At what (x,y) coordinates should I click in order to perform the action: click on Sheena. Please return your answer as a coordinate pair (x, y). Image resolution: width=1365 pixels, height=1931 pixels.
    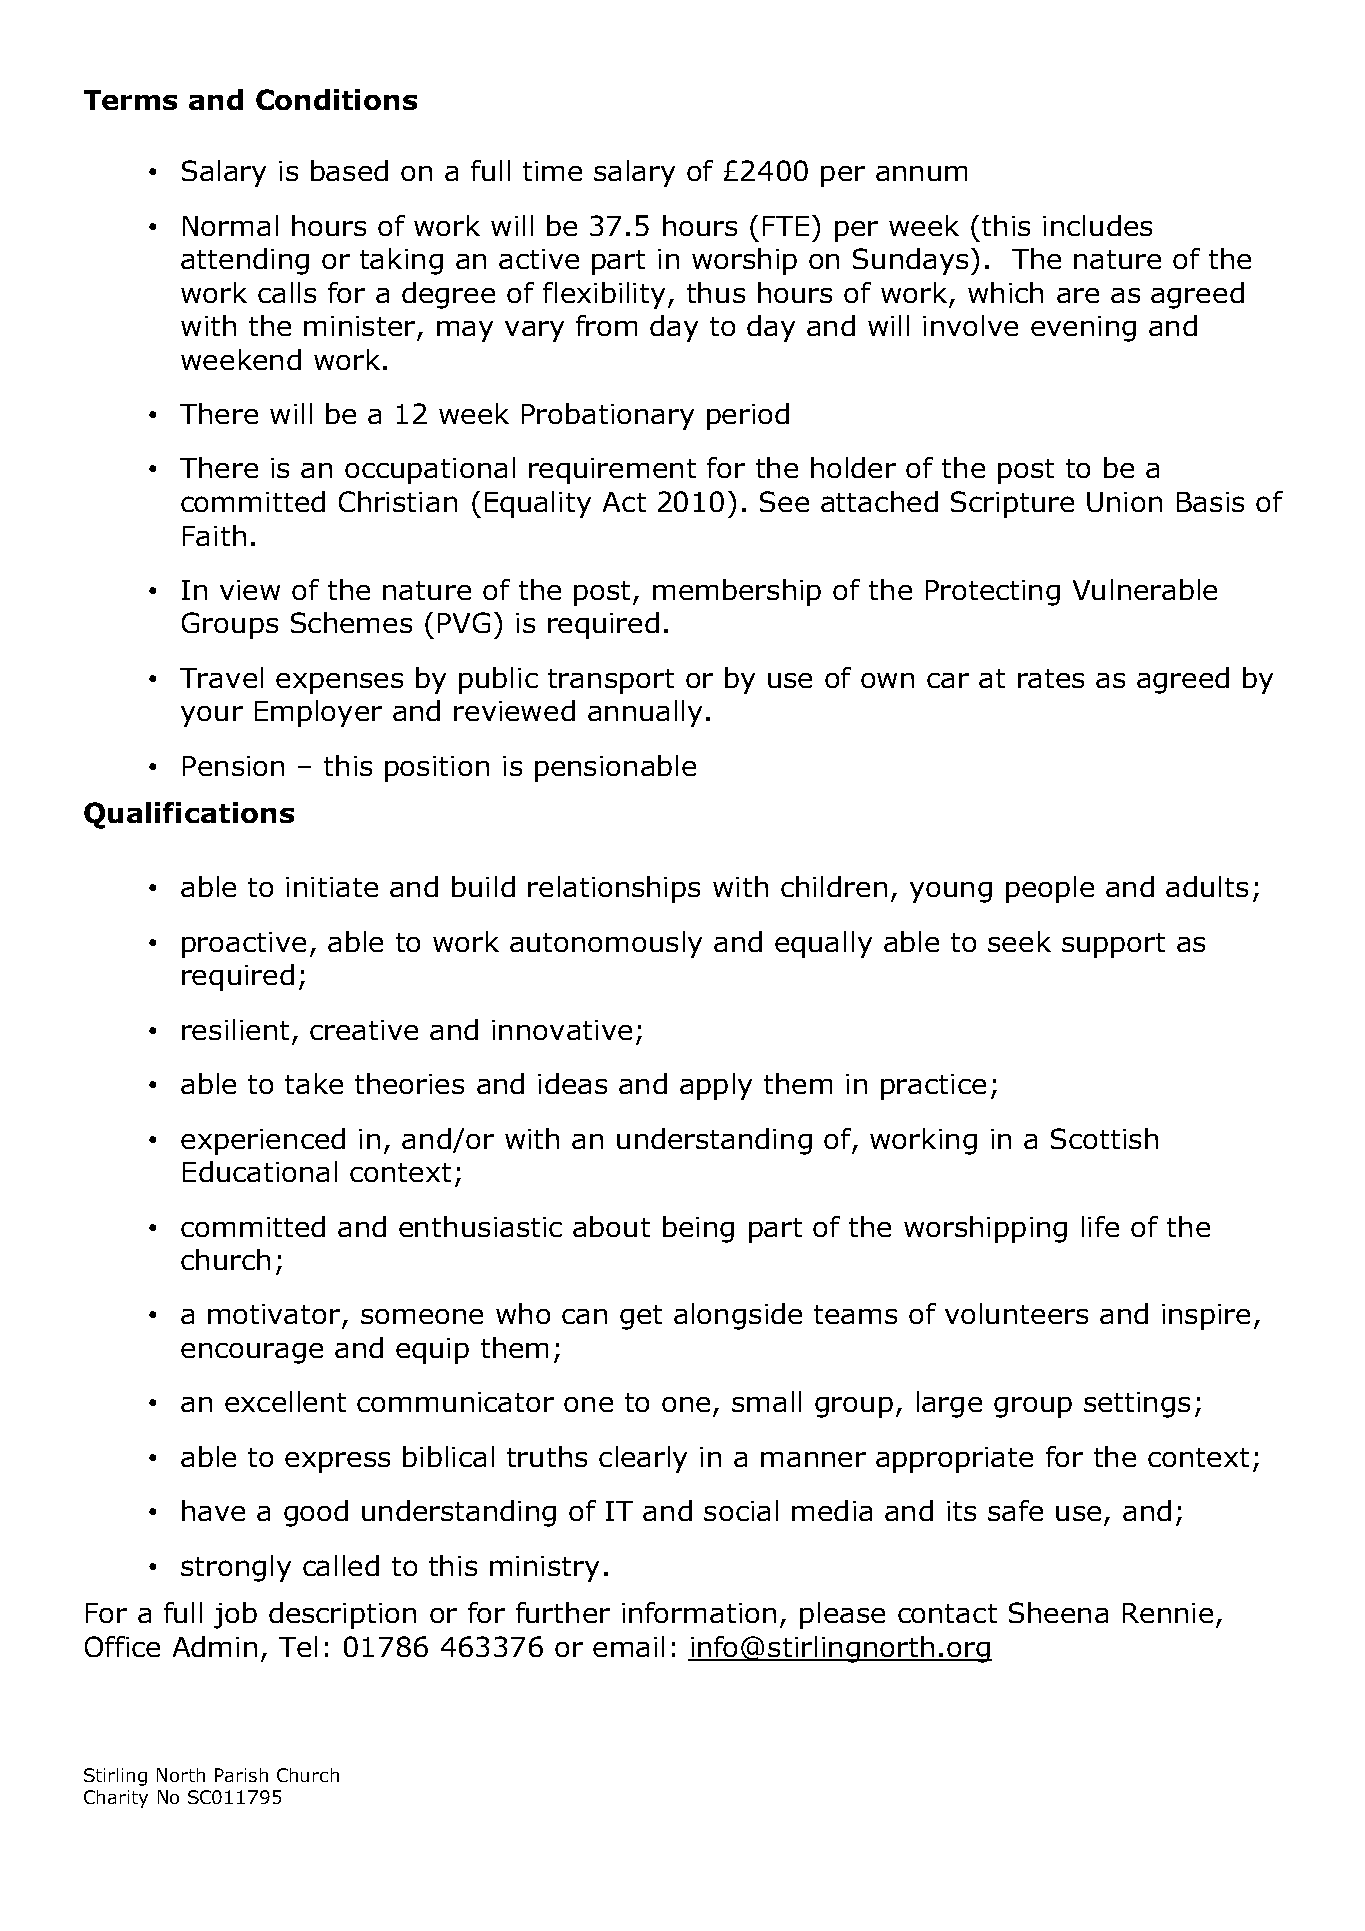
    Looking at the image, I should click on (1058, 1612).
